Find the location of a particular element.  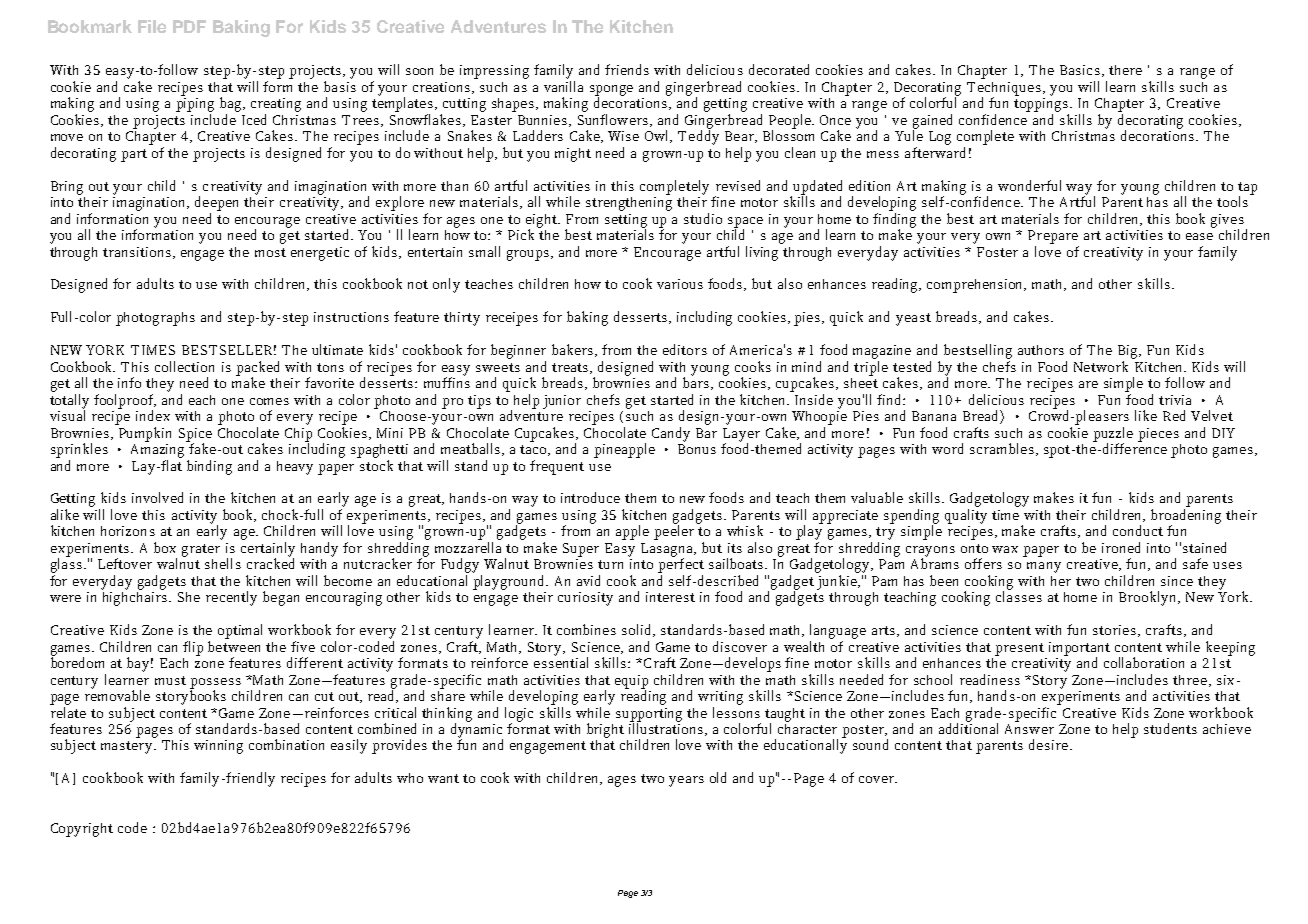

grater is located at coordinates (201, 550).
